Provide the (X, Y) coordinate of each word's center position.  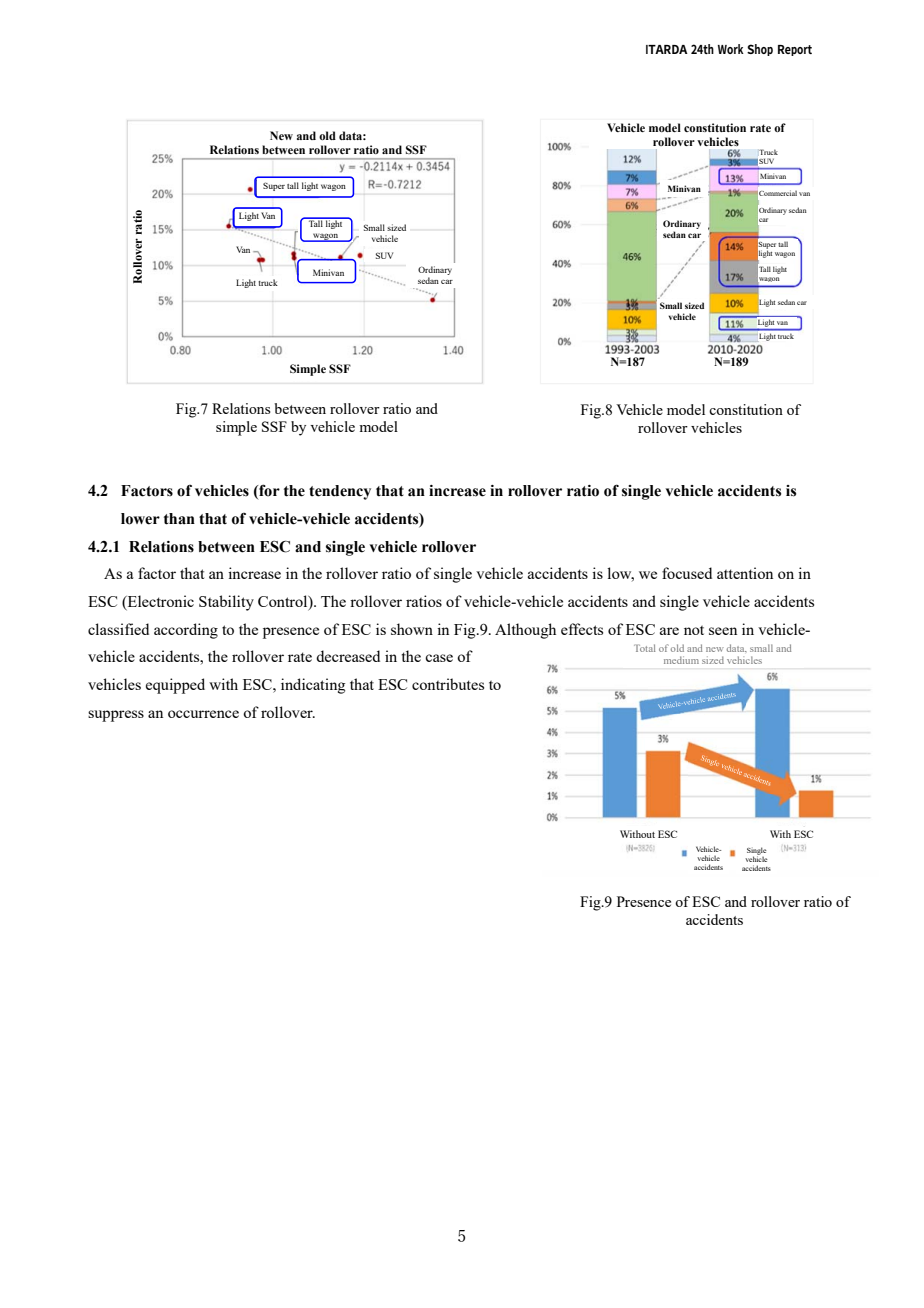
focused (687, 573)
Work (731, 49)
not (694, 630)
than (179, 519)
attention (745, 573)
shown (412, 629)
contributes (448, 684)
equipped (175, 686)
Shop (760, 50)
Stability (226, 603)
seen (723, 631)
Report (795, 50)
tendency (340, 492)
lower (140, 519)
